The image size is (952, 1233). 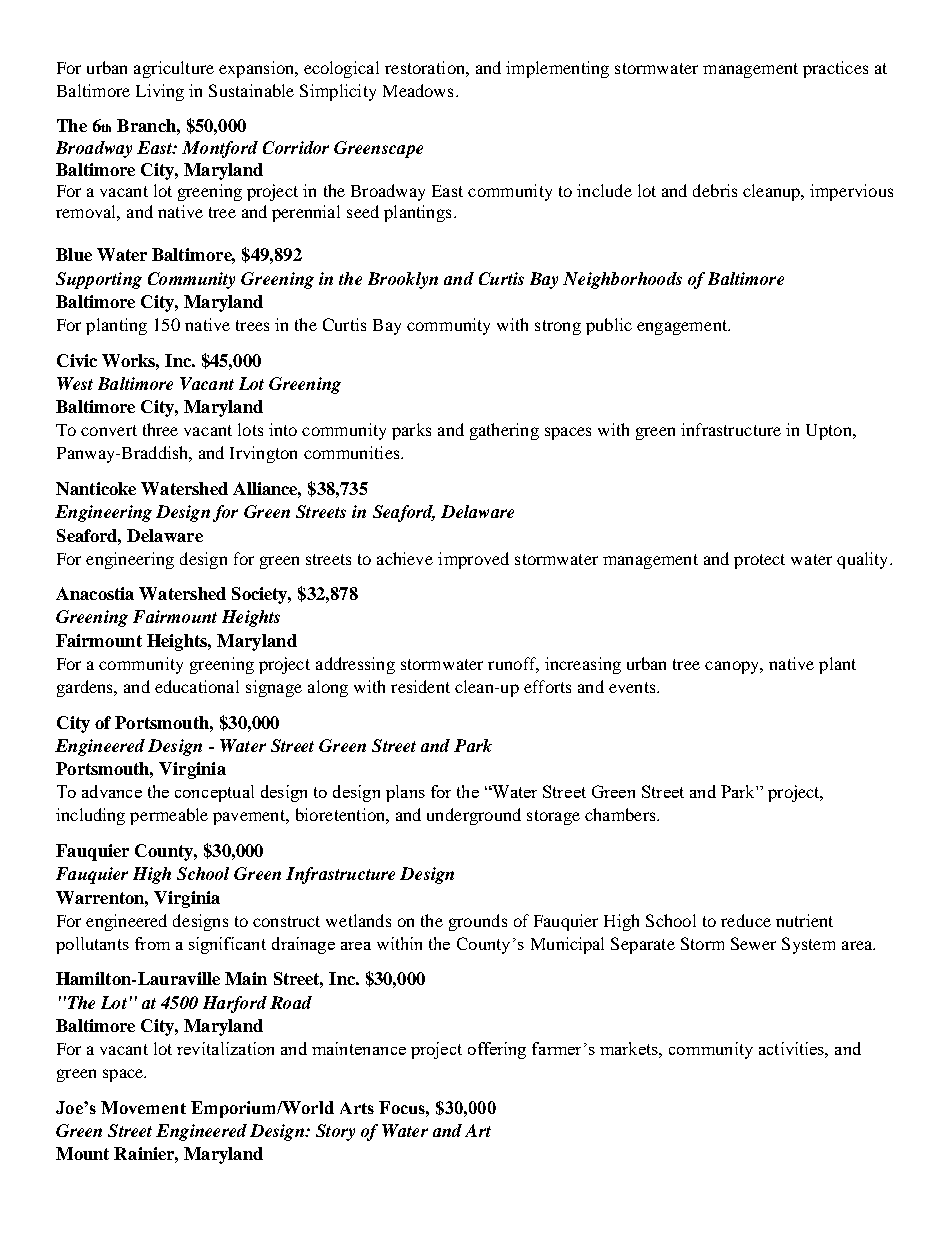 What do you see at coordinates (473, 560) in the screenshot?
I see `improved` at bounding box center [473, 560].
